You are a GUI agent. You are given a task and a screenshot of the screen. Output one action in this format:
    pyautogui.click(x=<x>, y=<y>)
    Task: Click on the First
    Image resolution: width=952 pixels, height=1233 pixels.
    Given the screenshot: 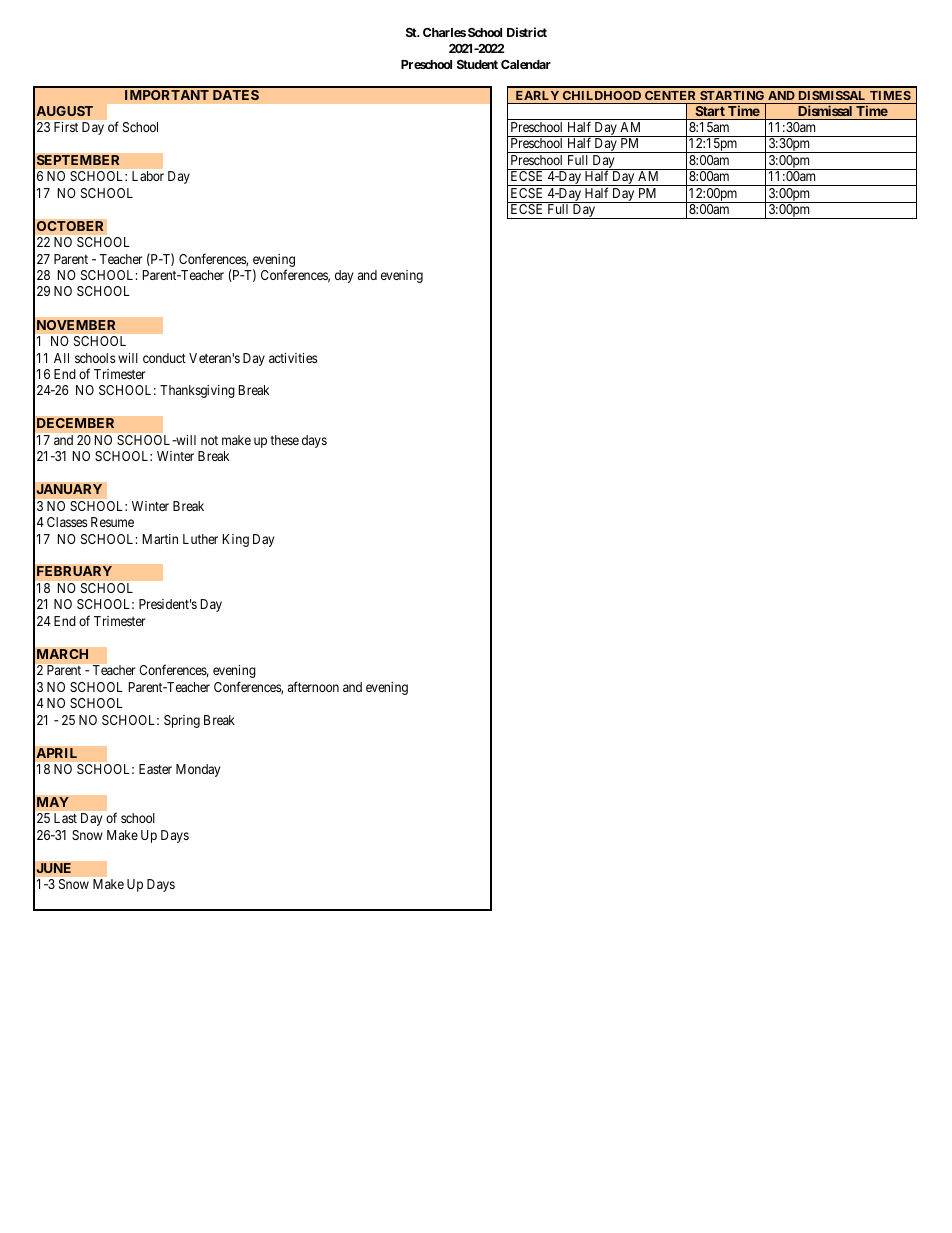 What is the action you would take?
    pyautogui.click(x=66, y=127)
